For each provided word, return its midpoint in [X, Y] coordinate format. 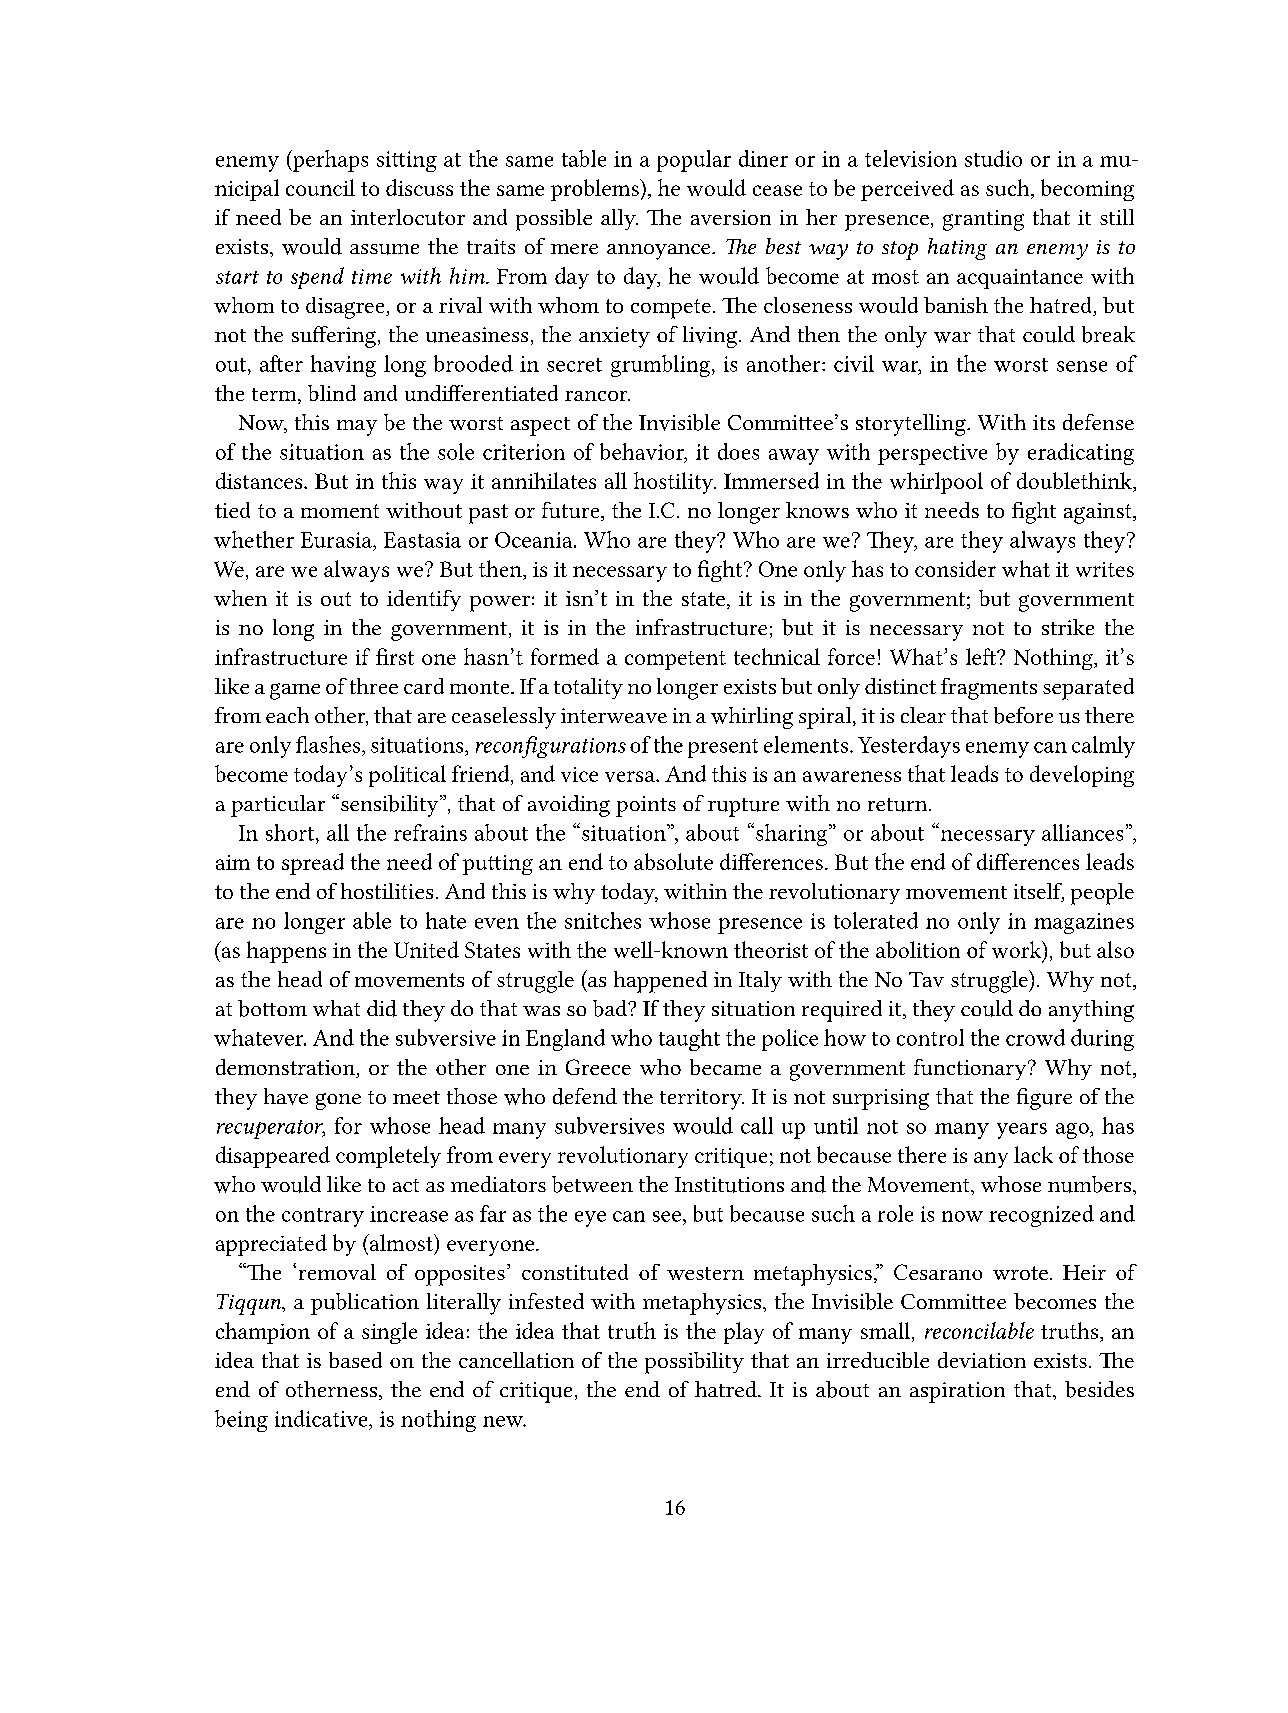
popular [694, 161]
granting [983, 220]
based [355, 1360]
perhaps [329, 161]
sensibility [391, 806]
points [646, 806]
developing [1082, 776]
